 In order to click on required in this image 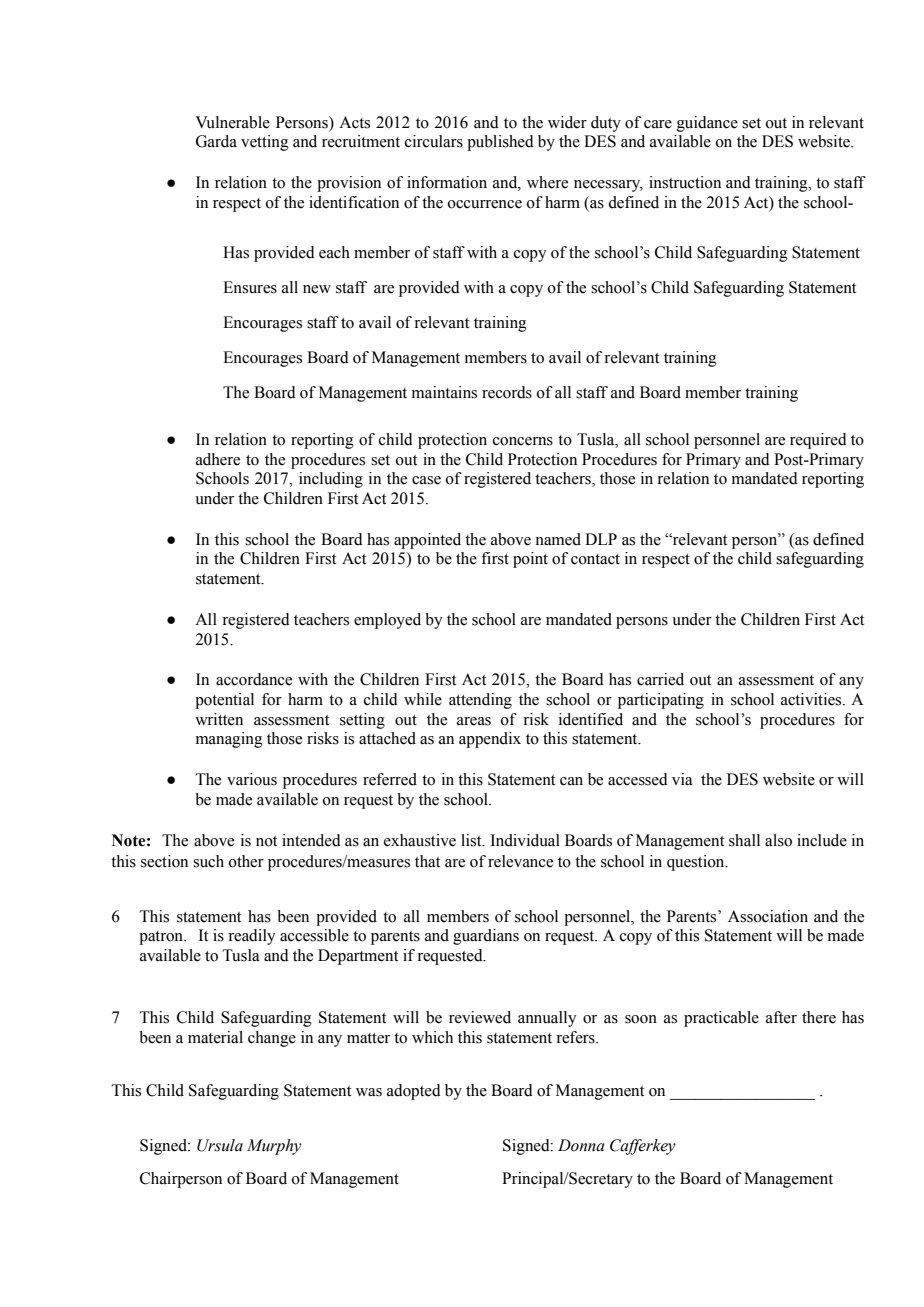, I will do `click(818, 441)`.
